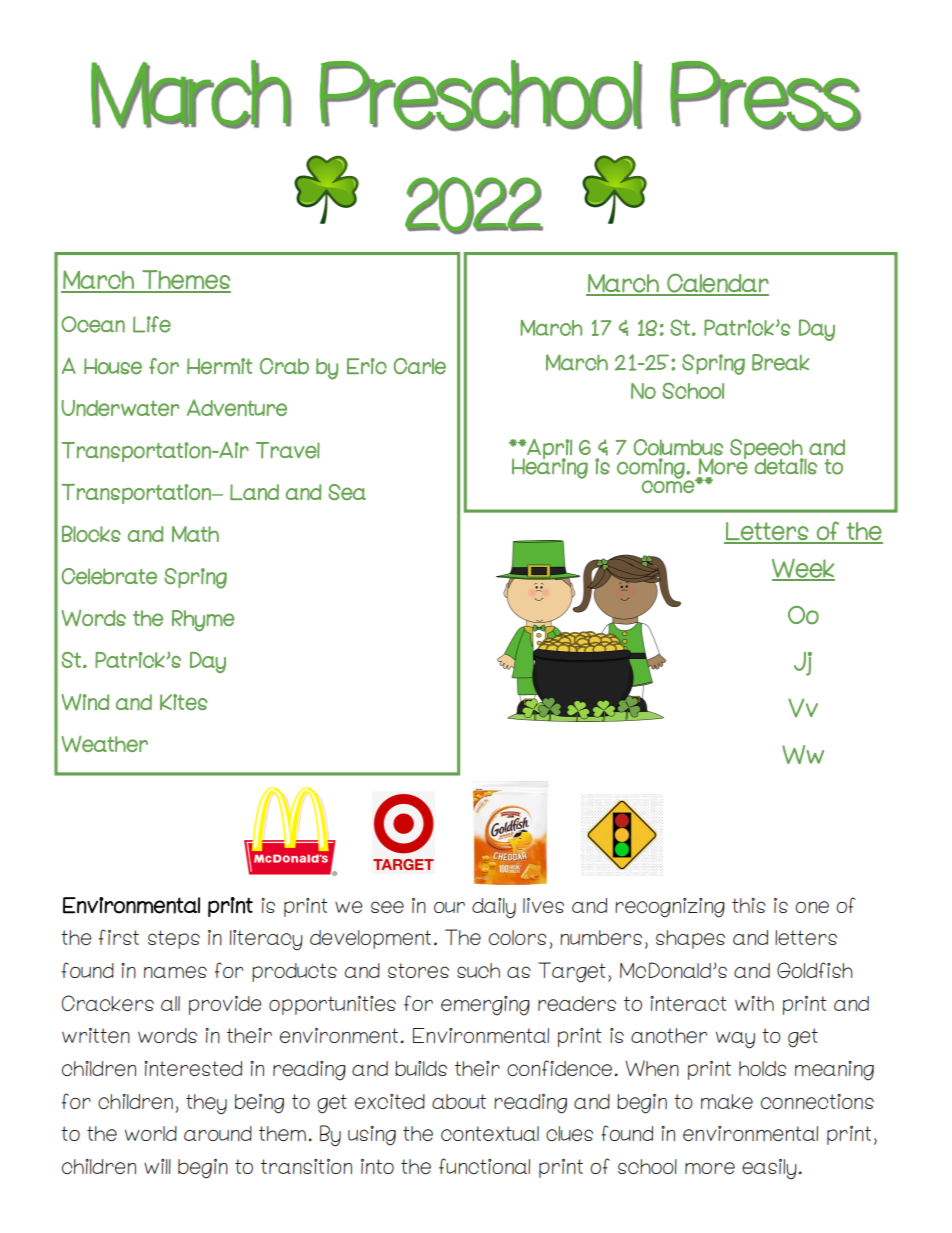 The width and height of the screenshot is (952, 1233). I want to click on Carle, so click(420, 366).
